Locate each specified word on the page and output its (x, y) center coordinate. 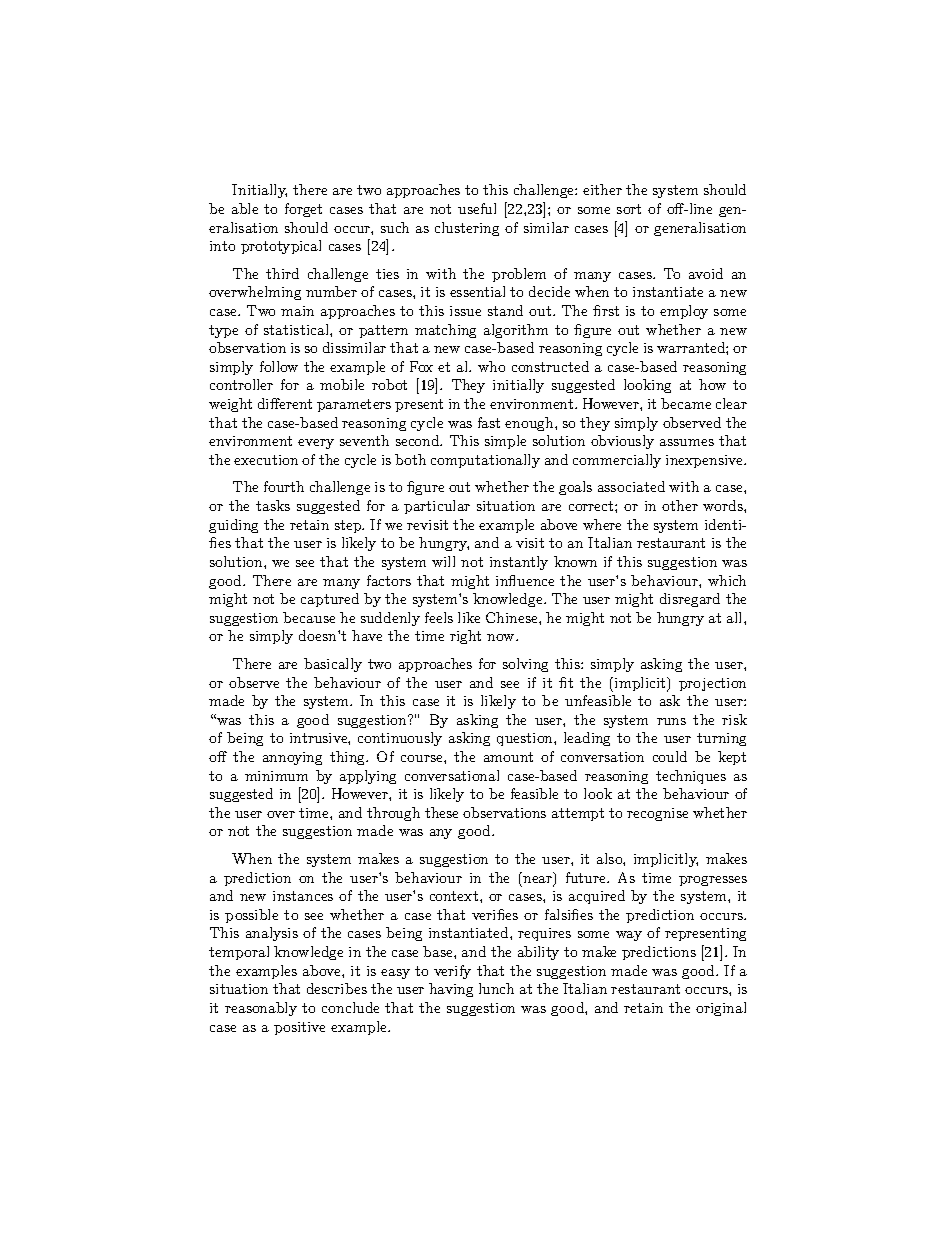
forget (303, 210)
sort (629, 209)
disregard (690, 600)
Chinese (513, 617)
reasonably (261, 1009)
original (721, 1009)
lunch (496, 988)
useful (477, 208)
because (309, 617)
